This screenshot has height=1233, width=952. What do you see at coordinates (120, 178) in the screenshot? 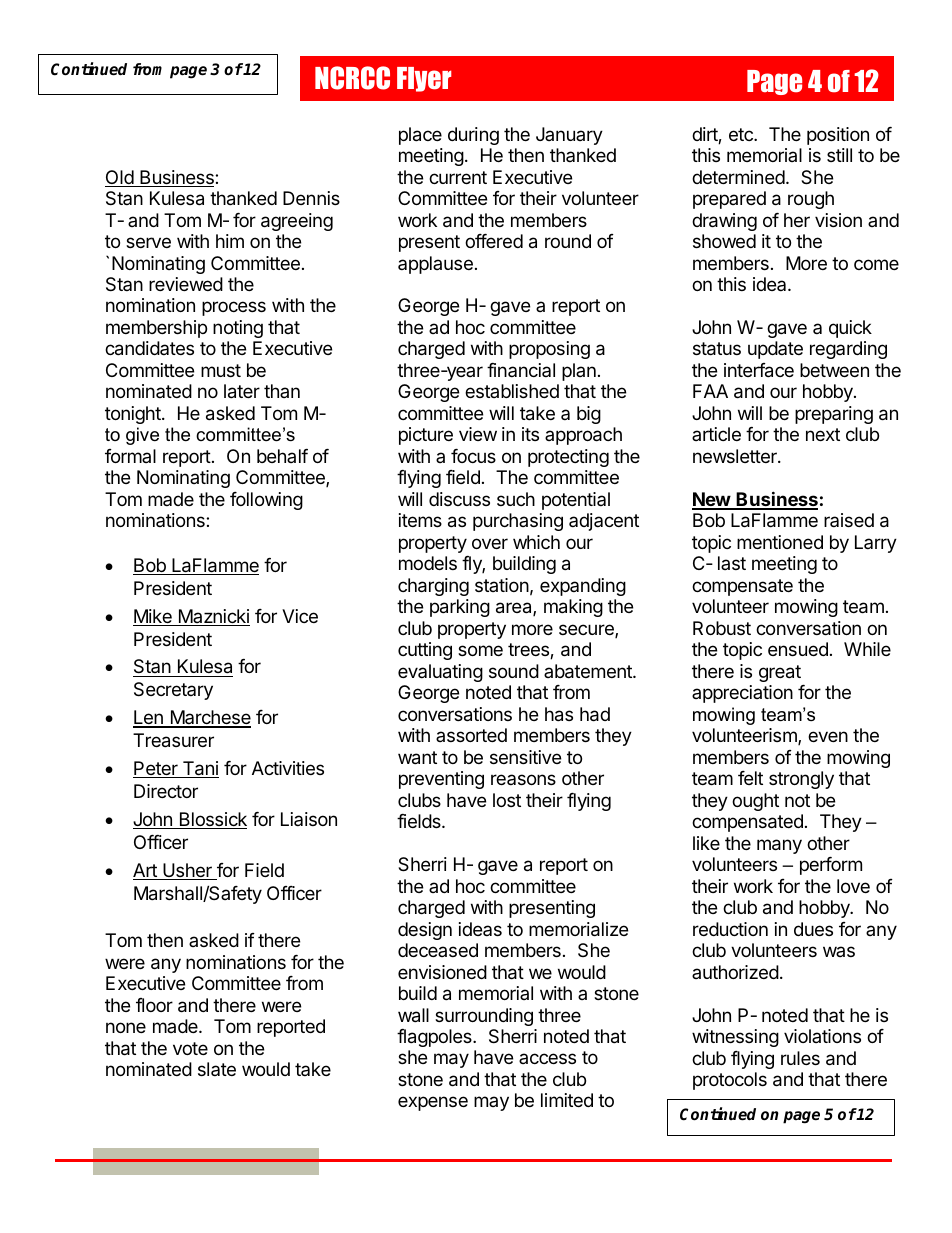
I see `Old` at bounding box center [120, 178].
